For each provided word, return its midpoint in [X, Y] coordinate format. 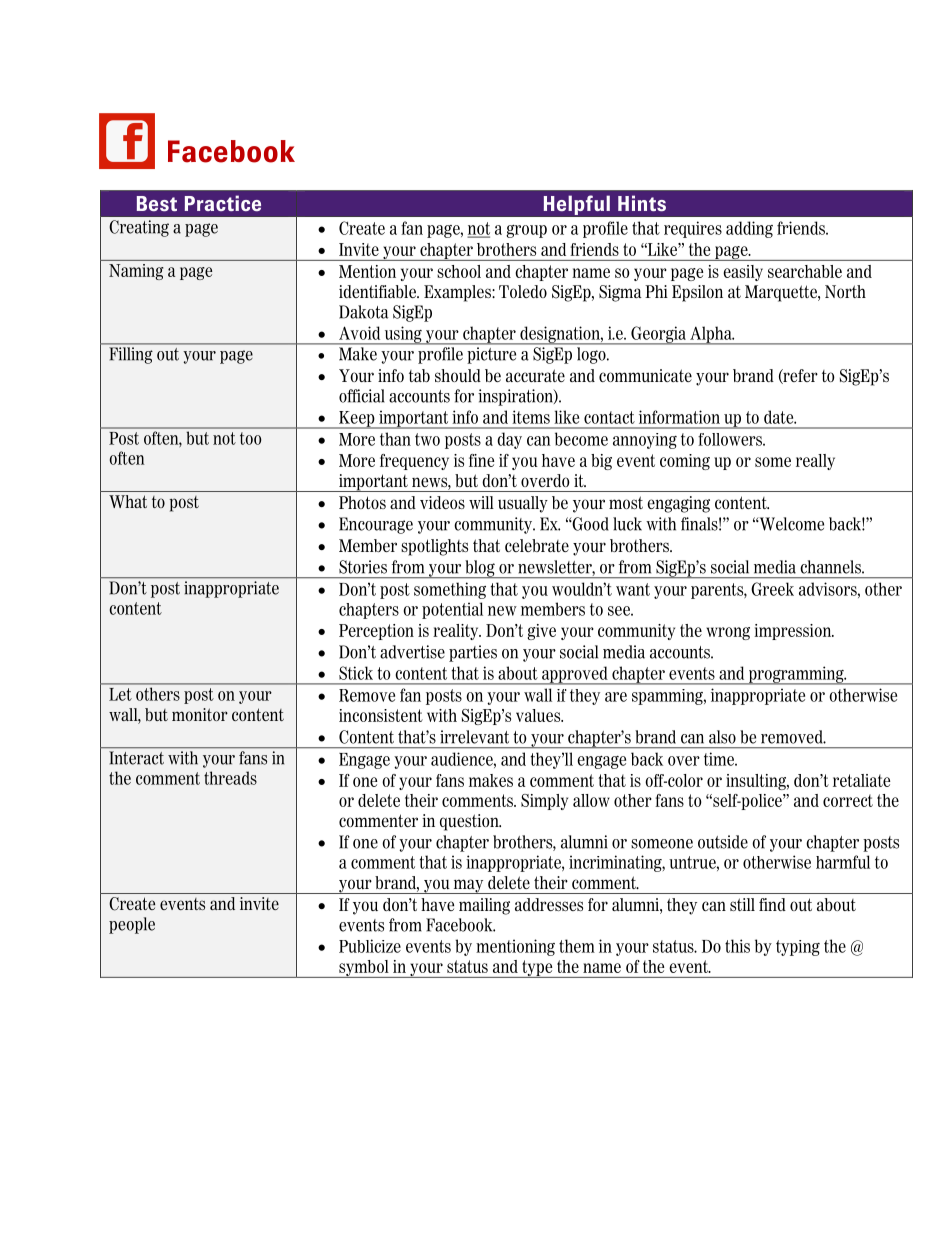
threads [230, 778]
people [132, 925]
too [250, 439]
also [722, 737]
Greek [772, 589]
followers [731, 439]
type [537, 969]
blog [480, 569]
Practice [223, 203]
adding [749, 229]
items [531, 417]
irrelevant [474, 737]
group [526, 231]
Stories [363, 567]
